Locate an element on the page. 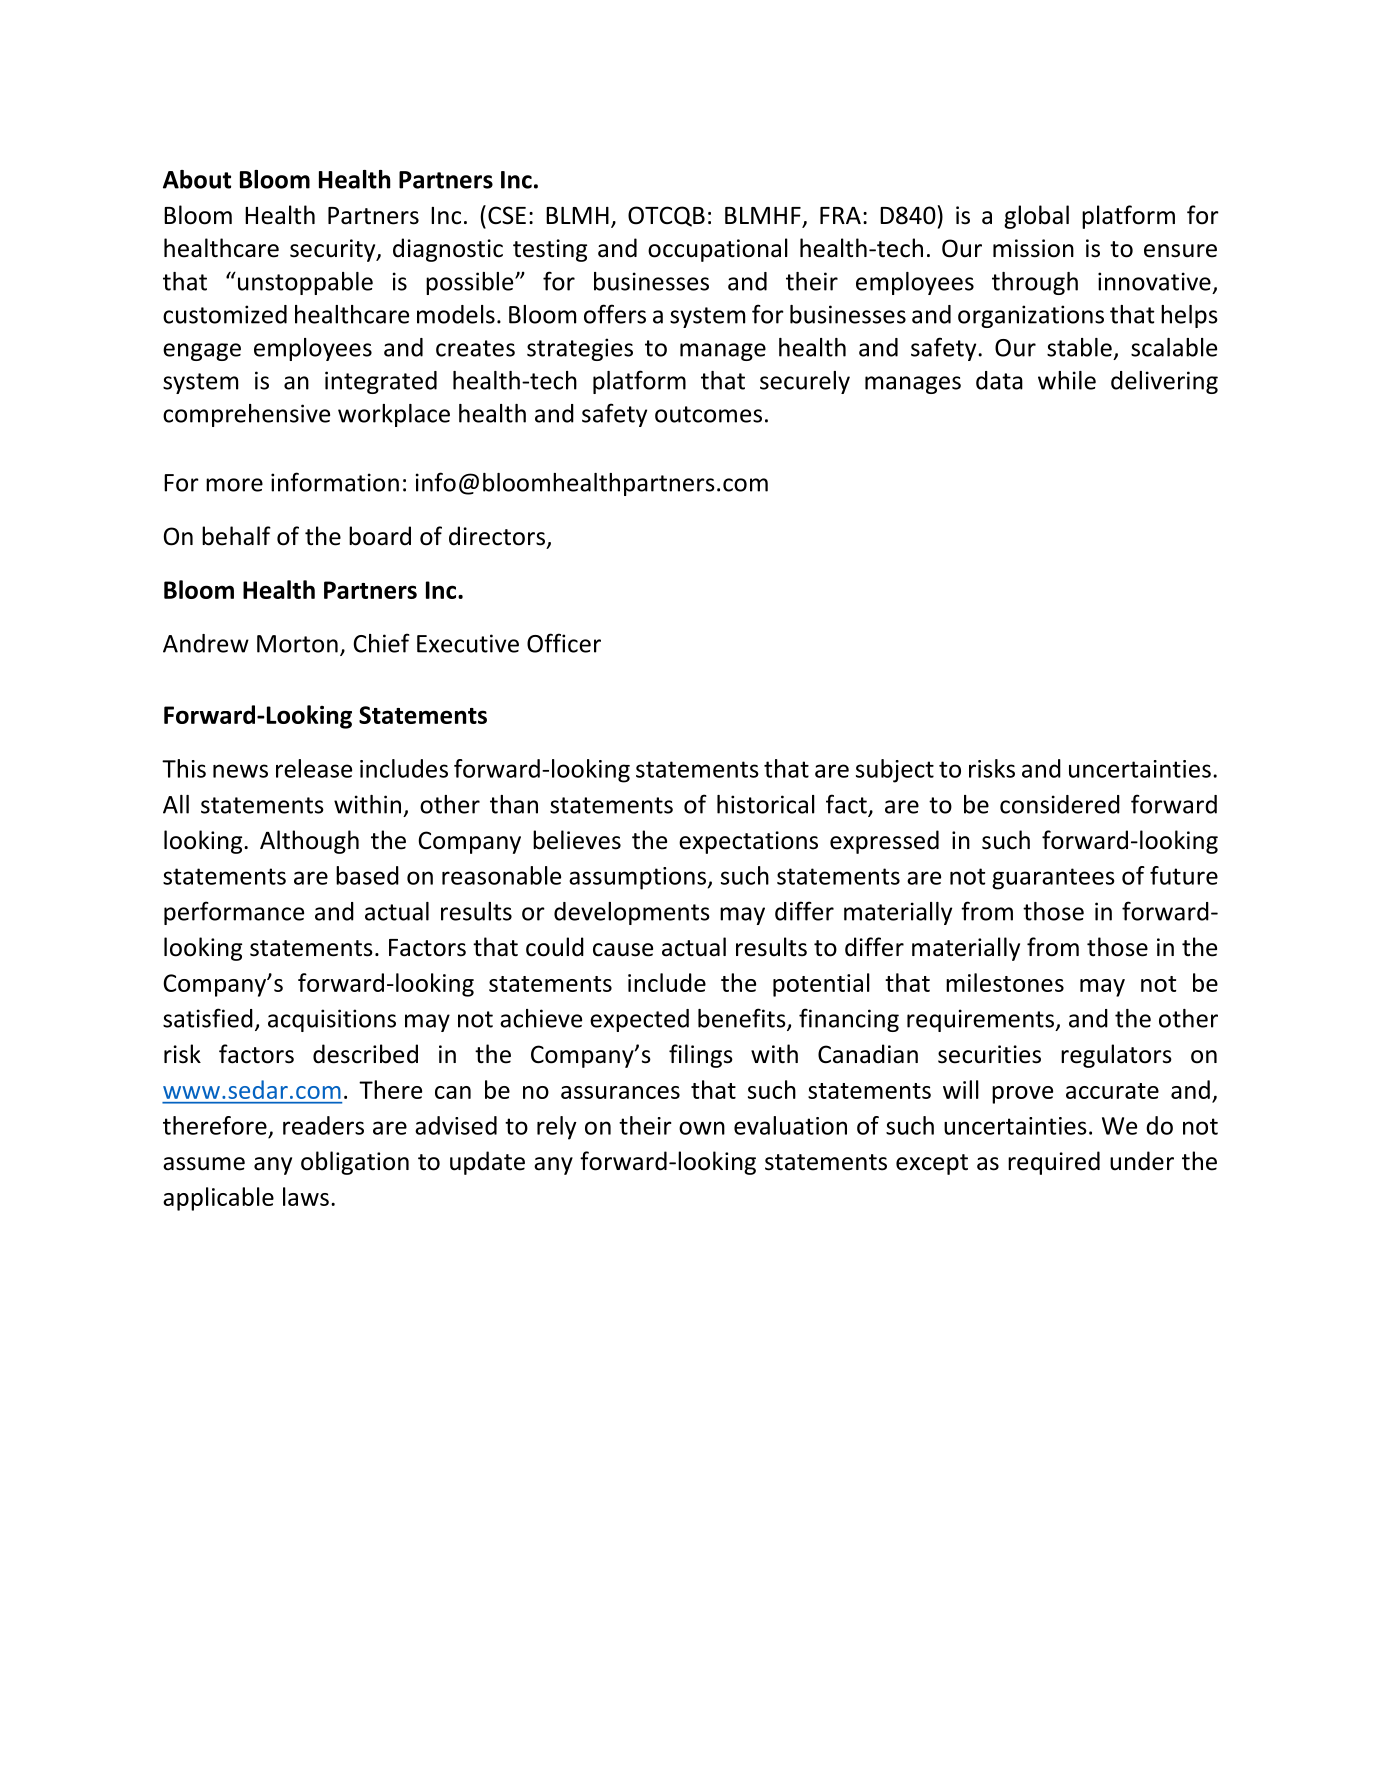 The width and height of the image is (1381, 1788). Morton is located at coordinates (297, 644).
